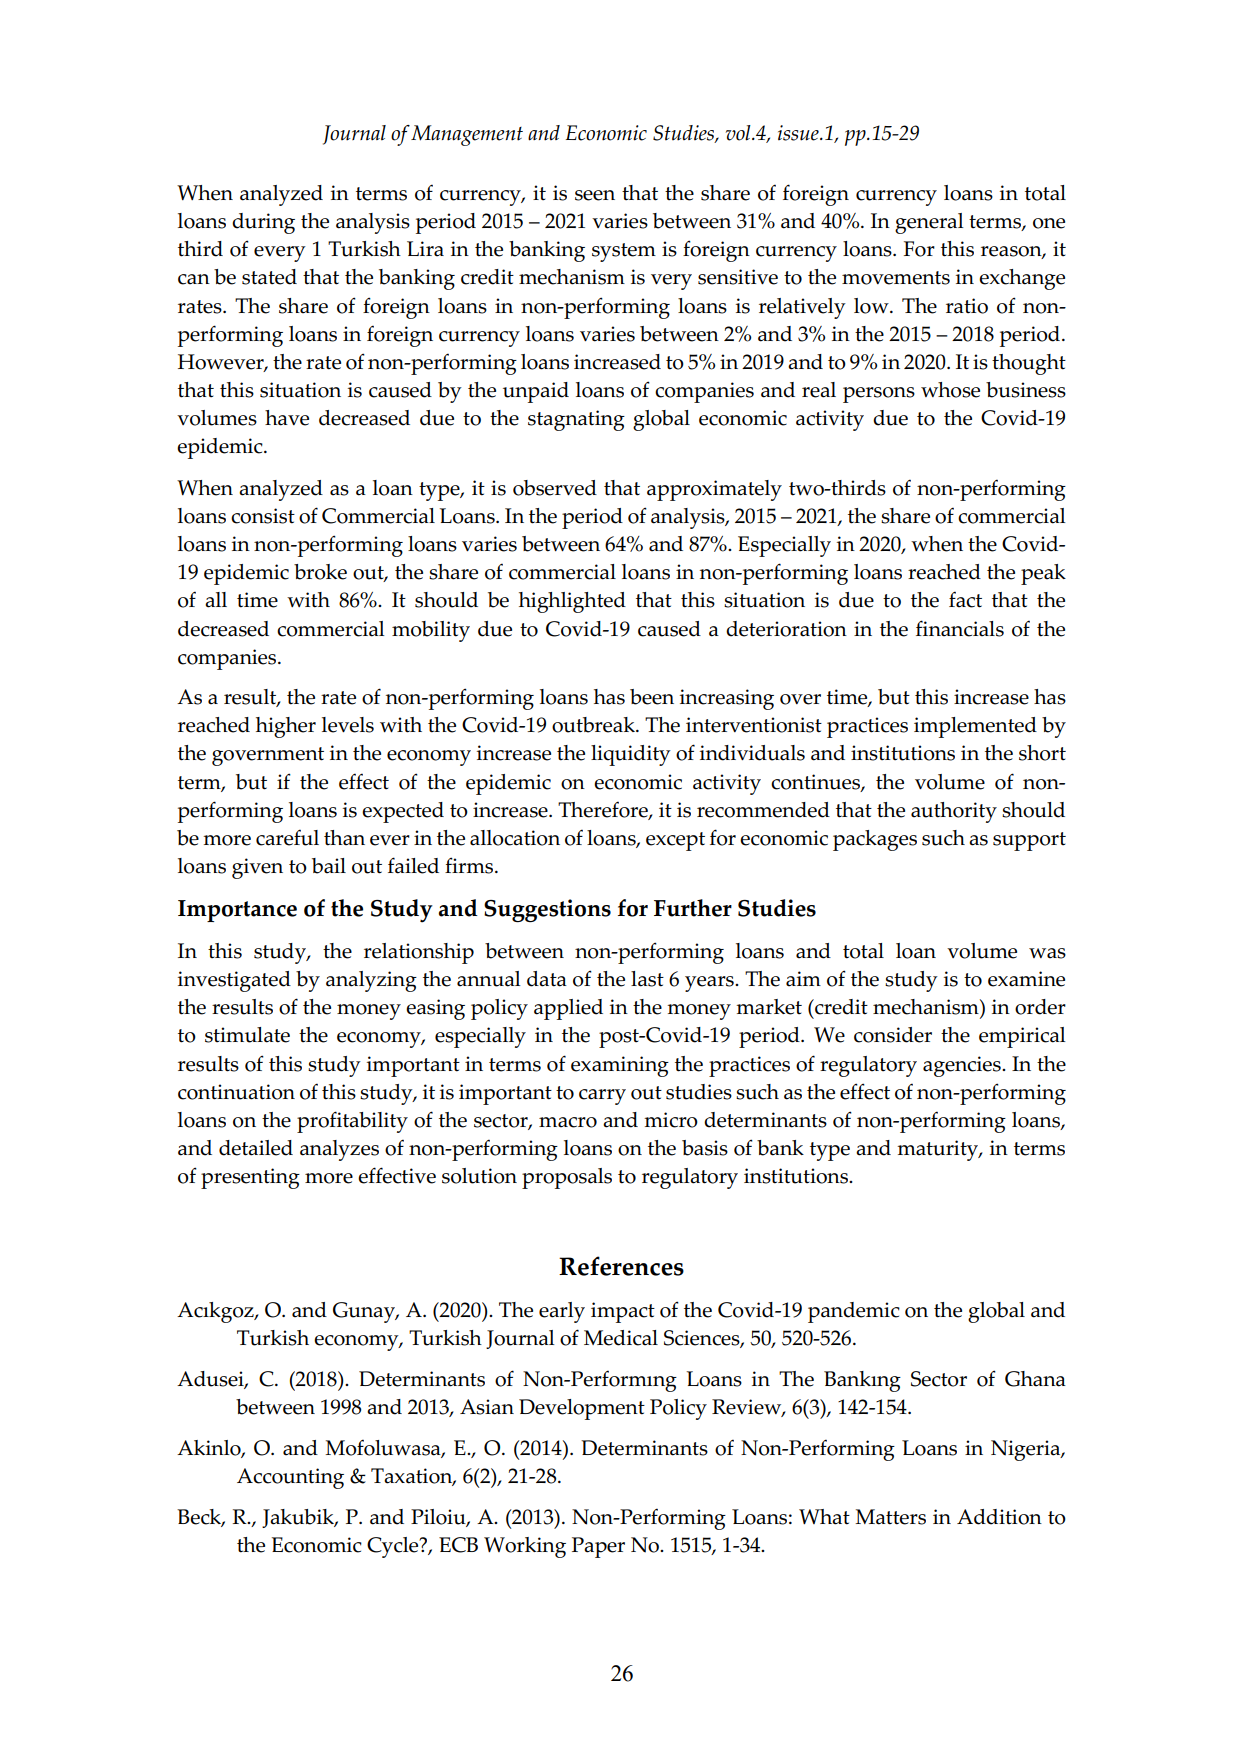 The image size is (1244, 1760). I want to click on agencies, so click(963, 1066).
